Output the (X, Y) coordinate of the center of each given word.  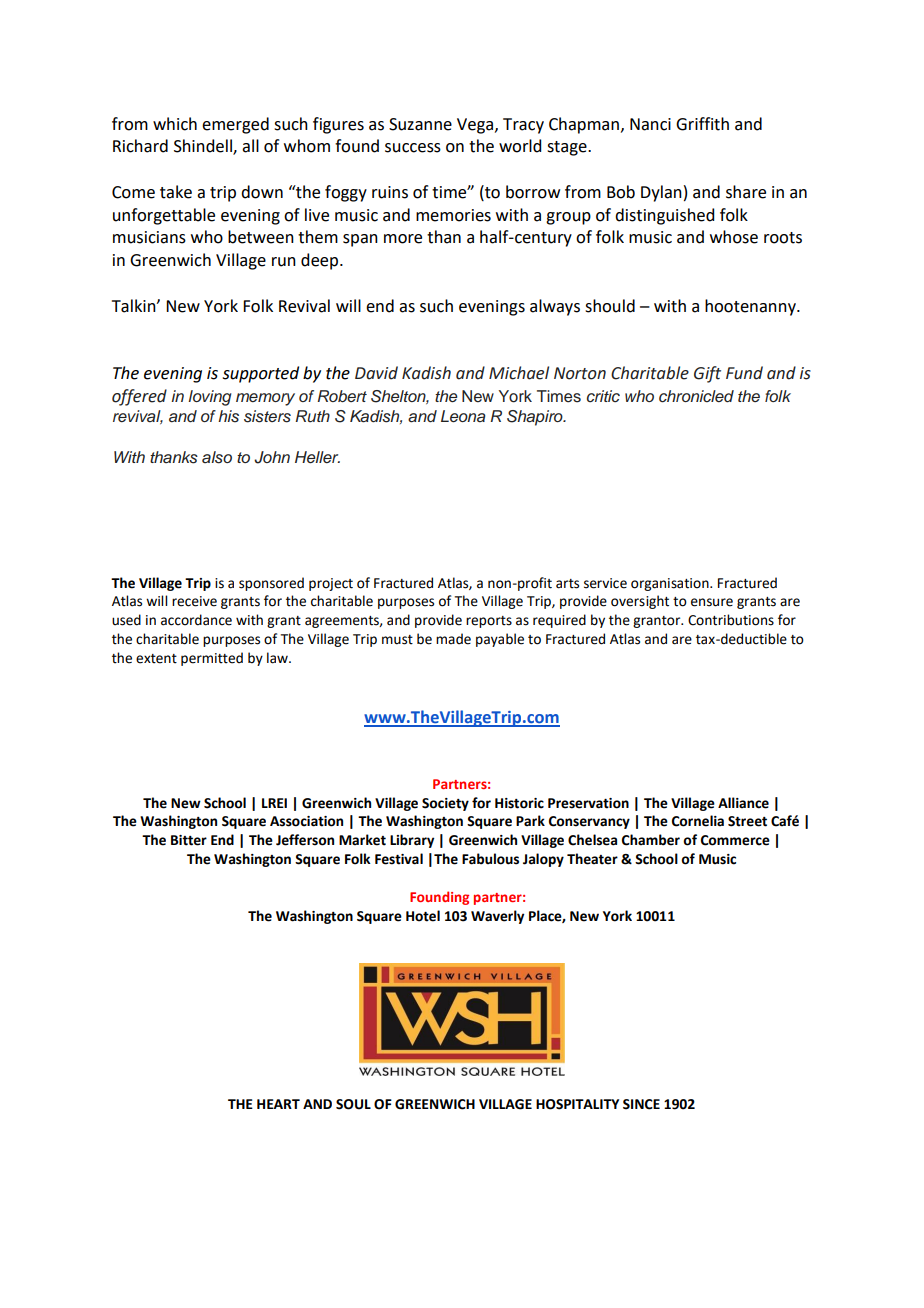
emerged (235, 125)
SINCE (641, 1104)
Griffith (702, 124)
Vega (475, 126)
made (453, 639)
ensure (712, 602)
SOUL (353, 1104)
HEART (278, 1104)
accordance (196, 620)
